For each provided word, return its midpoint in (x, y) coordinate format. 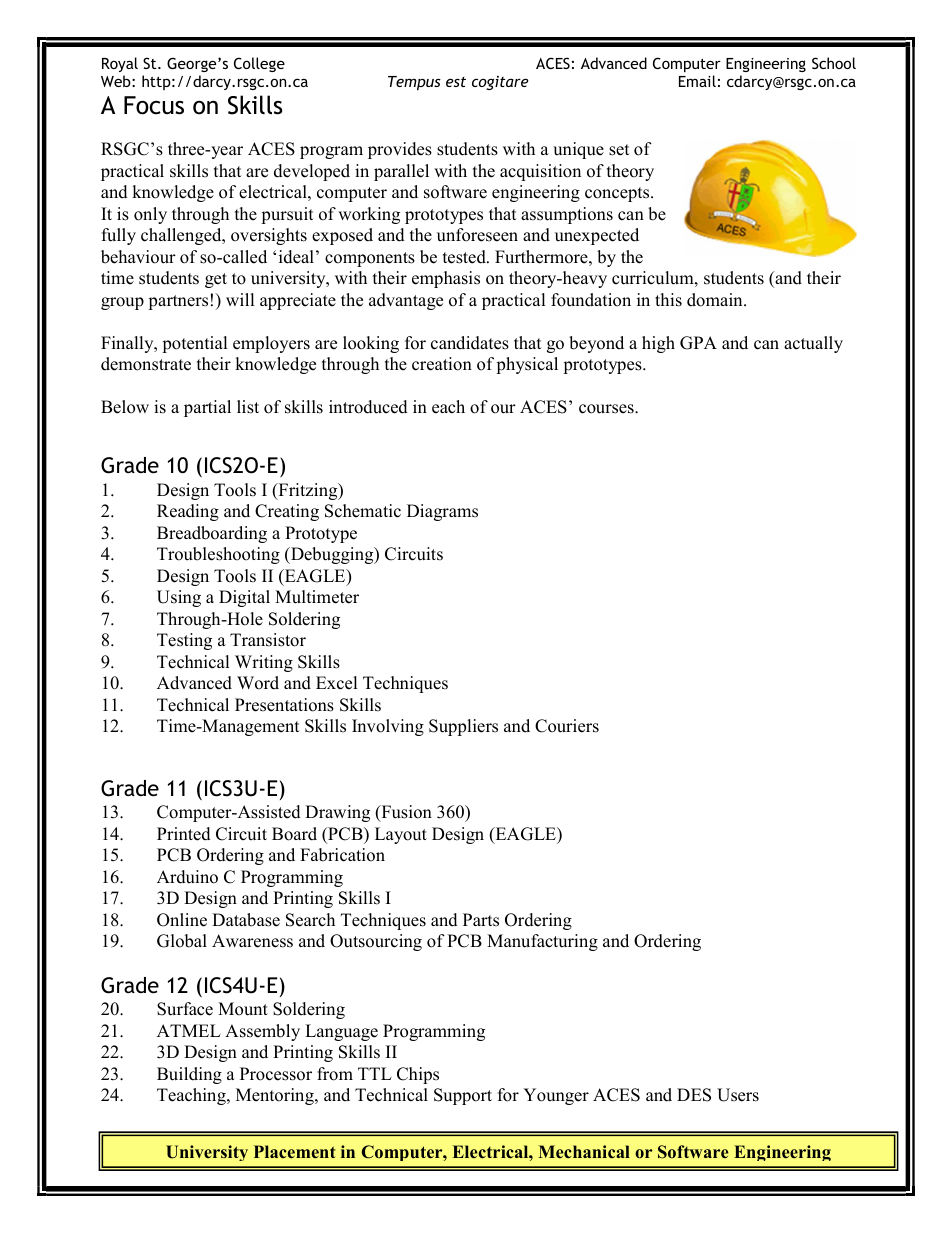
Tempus (414, 83)
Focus (154, 105)
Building (189, 1075)
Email (697, 81)
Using (179, 598)
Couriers (567, 726)
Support (463, 1096)
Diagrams (442, 512)
